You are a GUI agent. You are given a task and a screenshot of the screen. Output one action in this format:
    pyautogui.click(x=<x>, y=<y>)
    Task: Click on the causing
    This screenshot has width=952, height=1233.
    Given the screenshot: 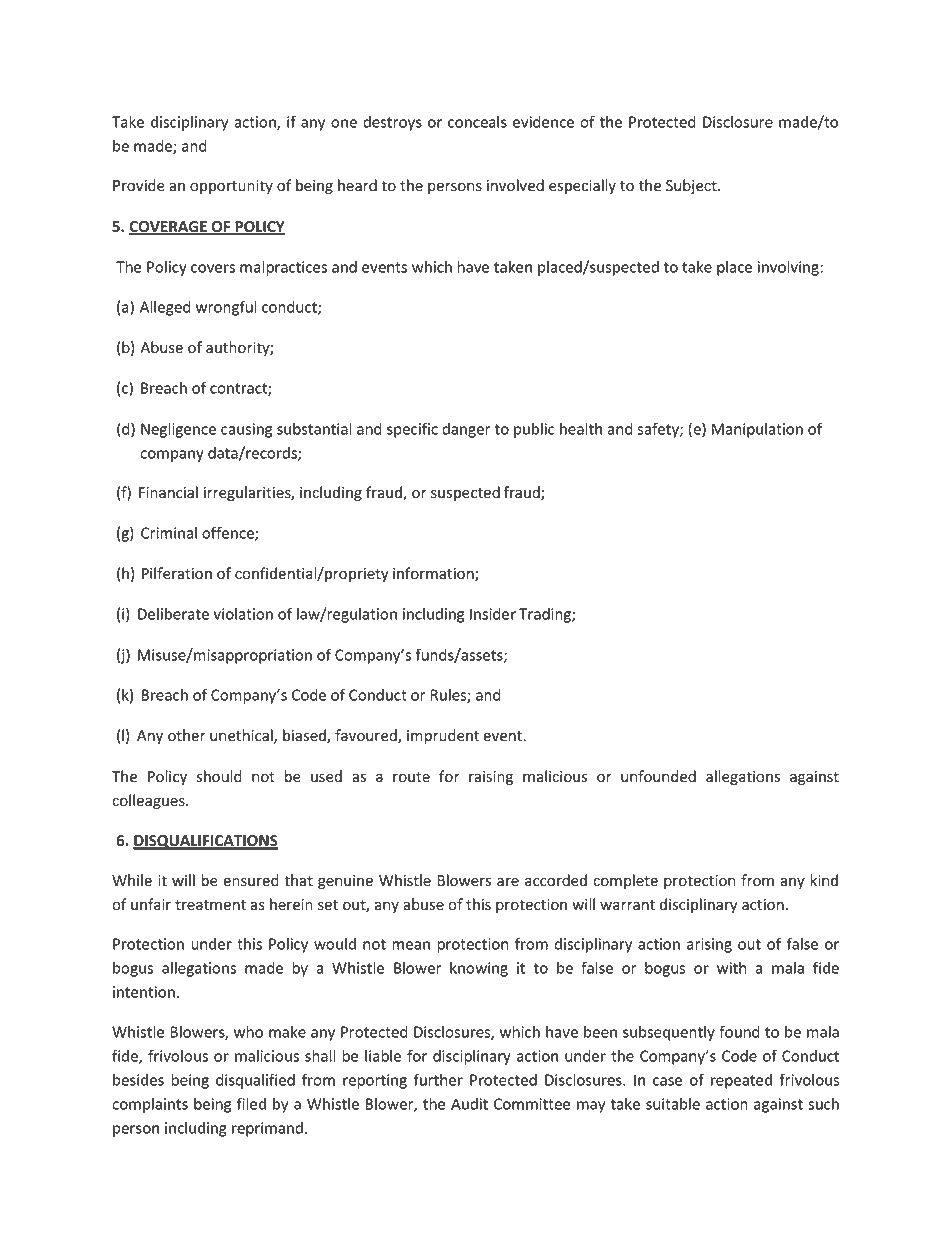 What is the action you would take?
    pyautogui.click(x=246, y=430)
